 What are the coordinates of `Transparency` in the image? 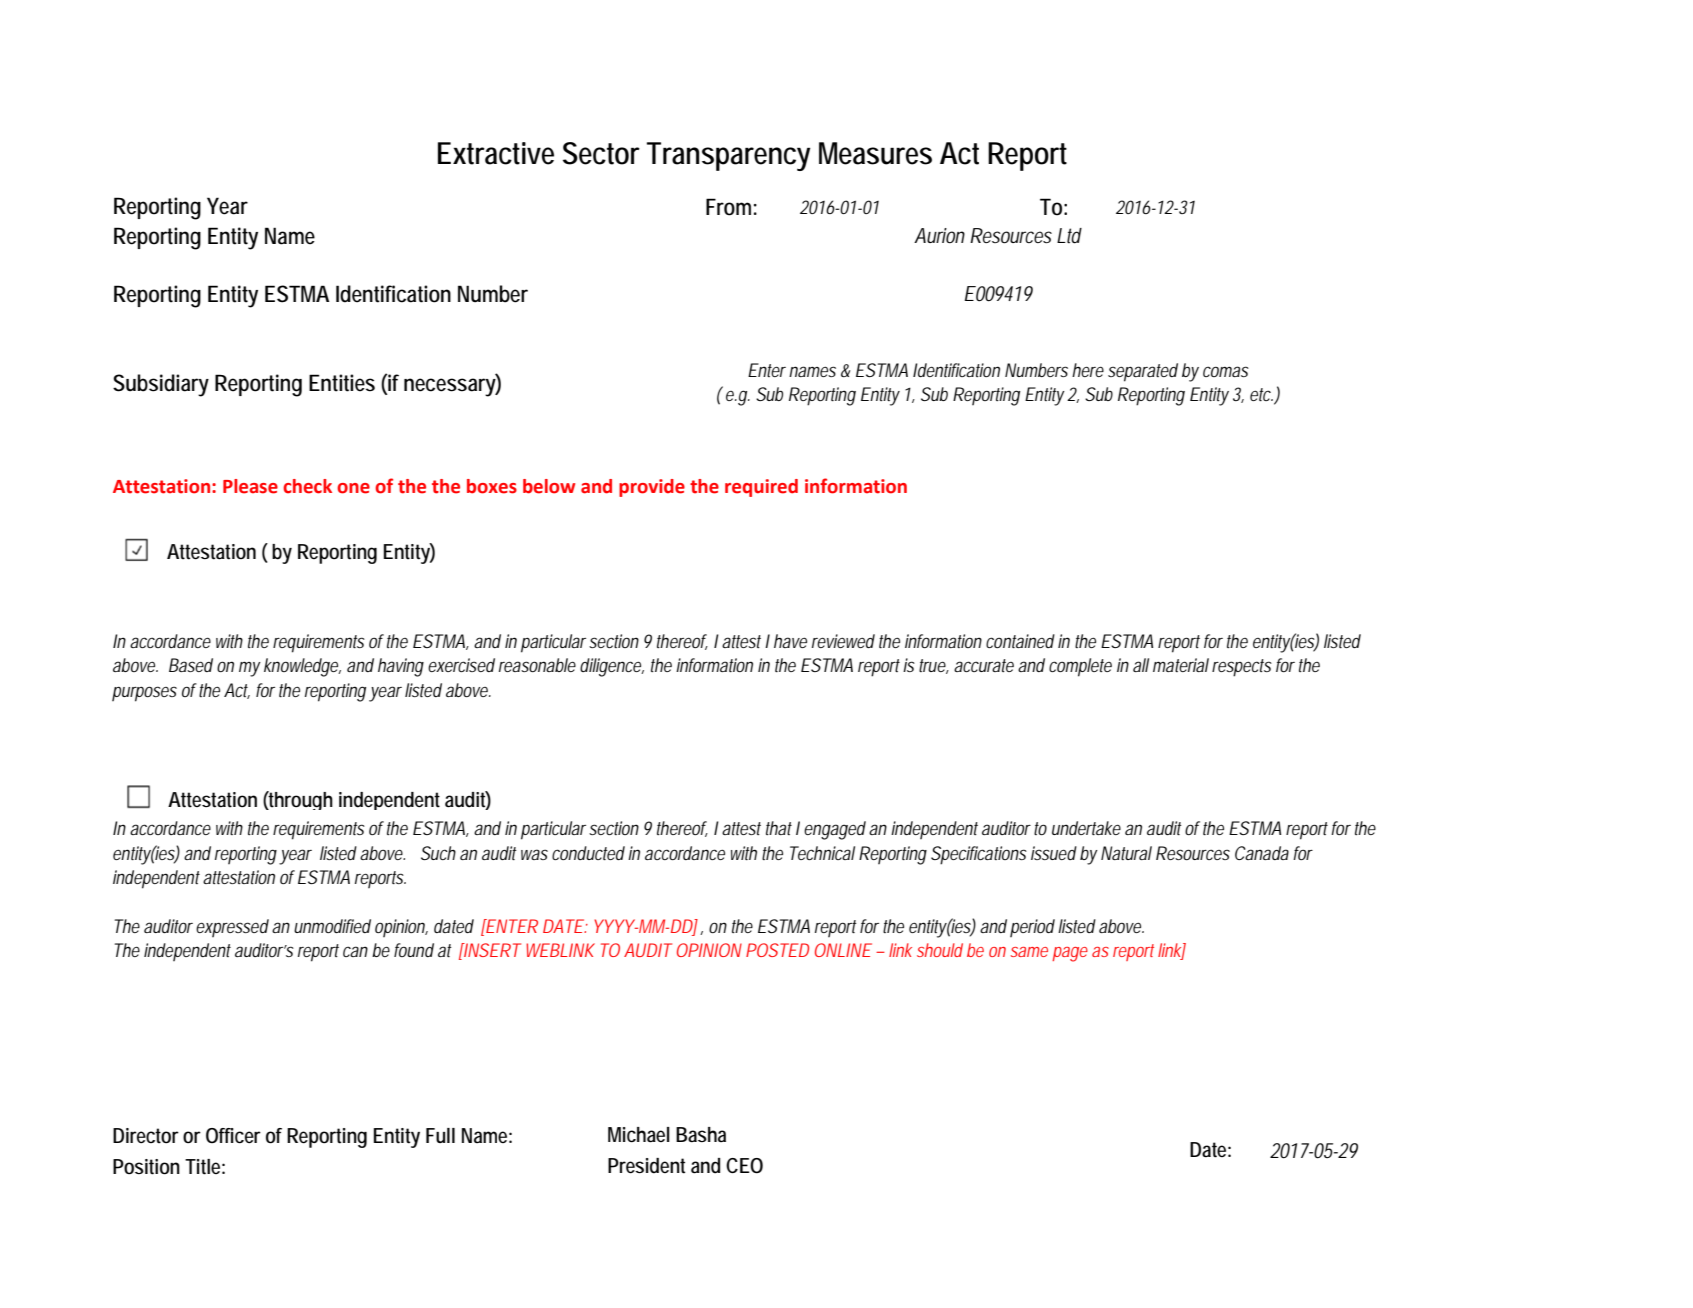 It's located at (728, 156).
